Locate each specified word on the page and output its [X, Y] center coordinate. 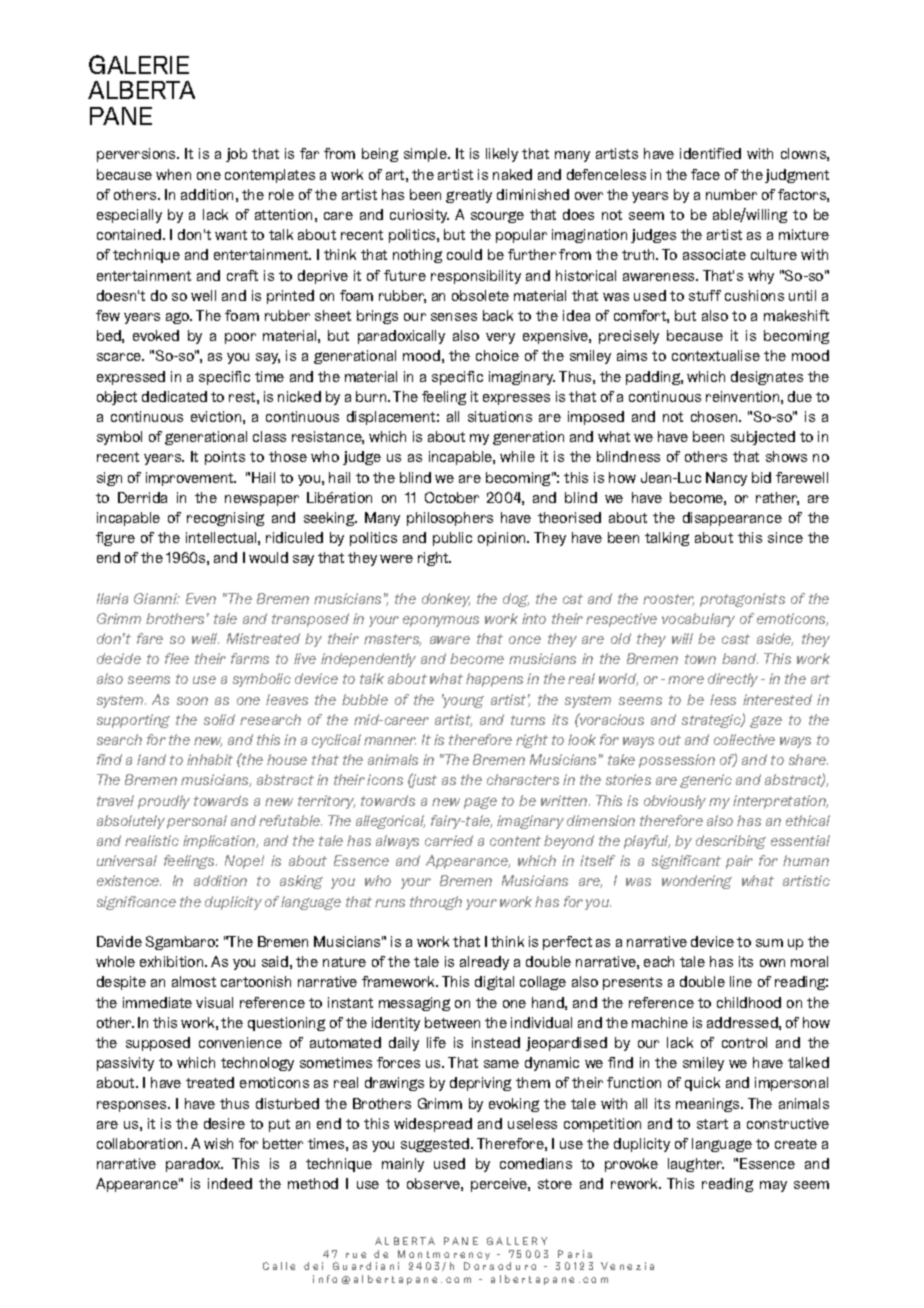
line [741, 981]
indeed [230, 1183]
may [773, 1186]
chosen [715, 416]
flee [177, 658]
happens [494, 680]
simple [426, 155]
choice [497, 355]
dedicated [174, 396]
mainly [403, 1165]
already [484, 963]
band [740, 658]
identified [710, 153]
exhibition [173, 961]
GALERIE [139, 64]
